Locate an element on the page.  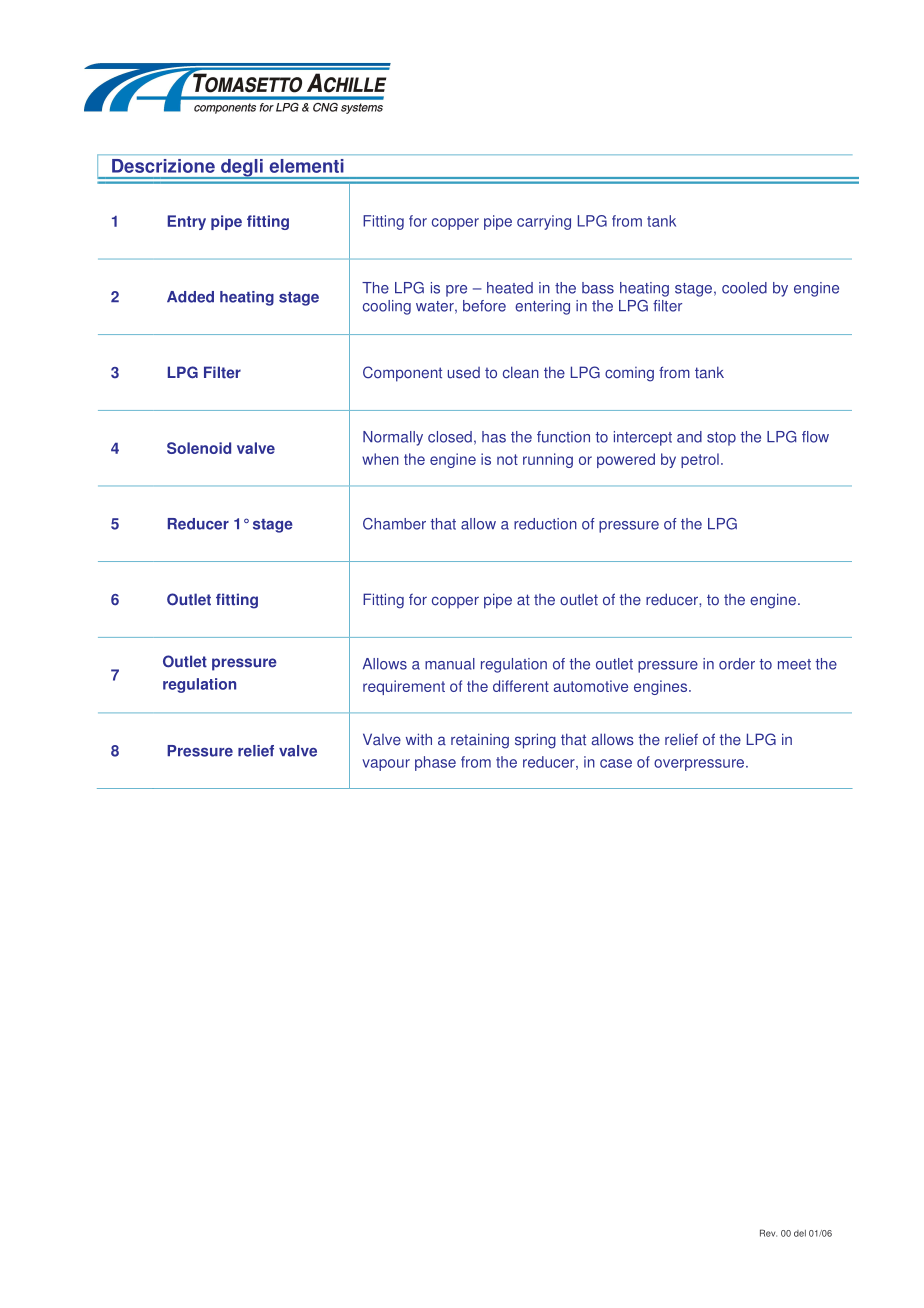
reduction is located at coordinates (545, 524).
